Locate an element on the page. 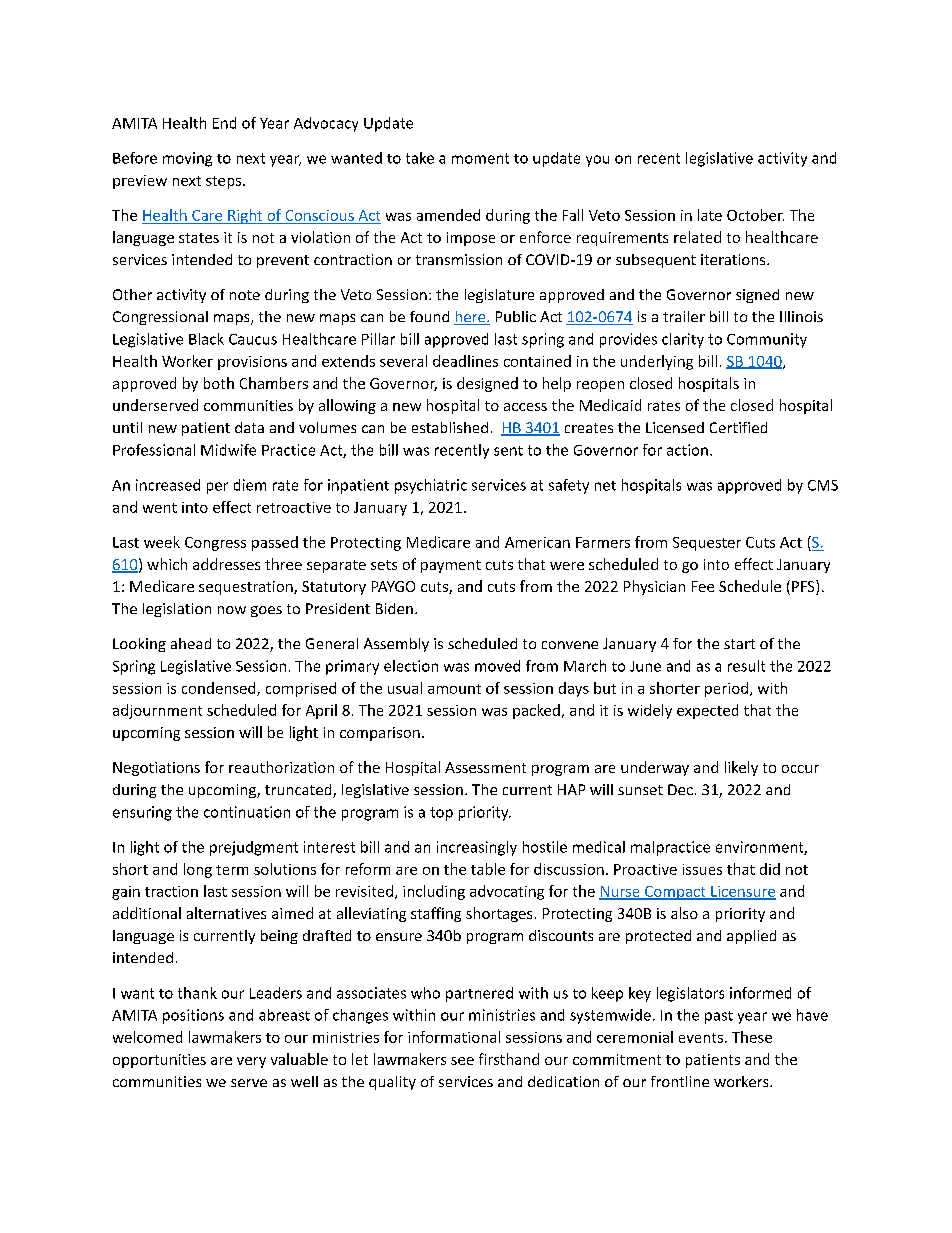 The image size is (952, 1233). payment is located at coordinates (451, 566).
